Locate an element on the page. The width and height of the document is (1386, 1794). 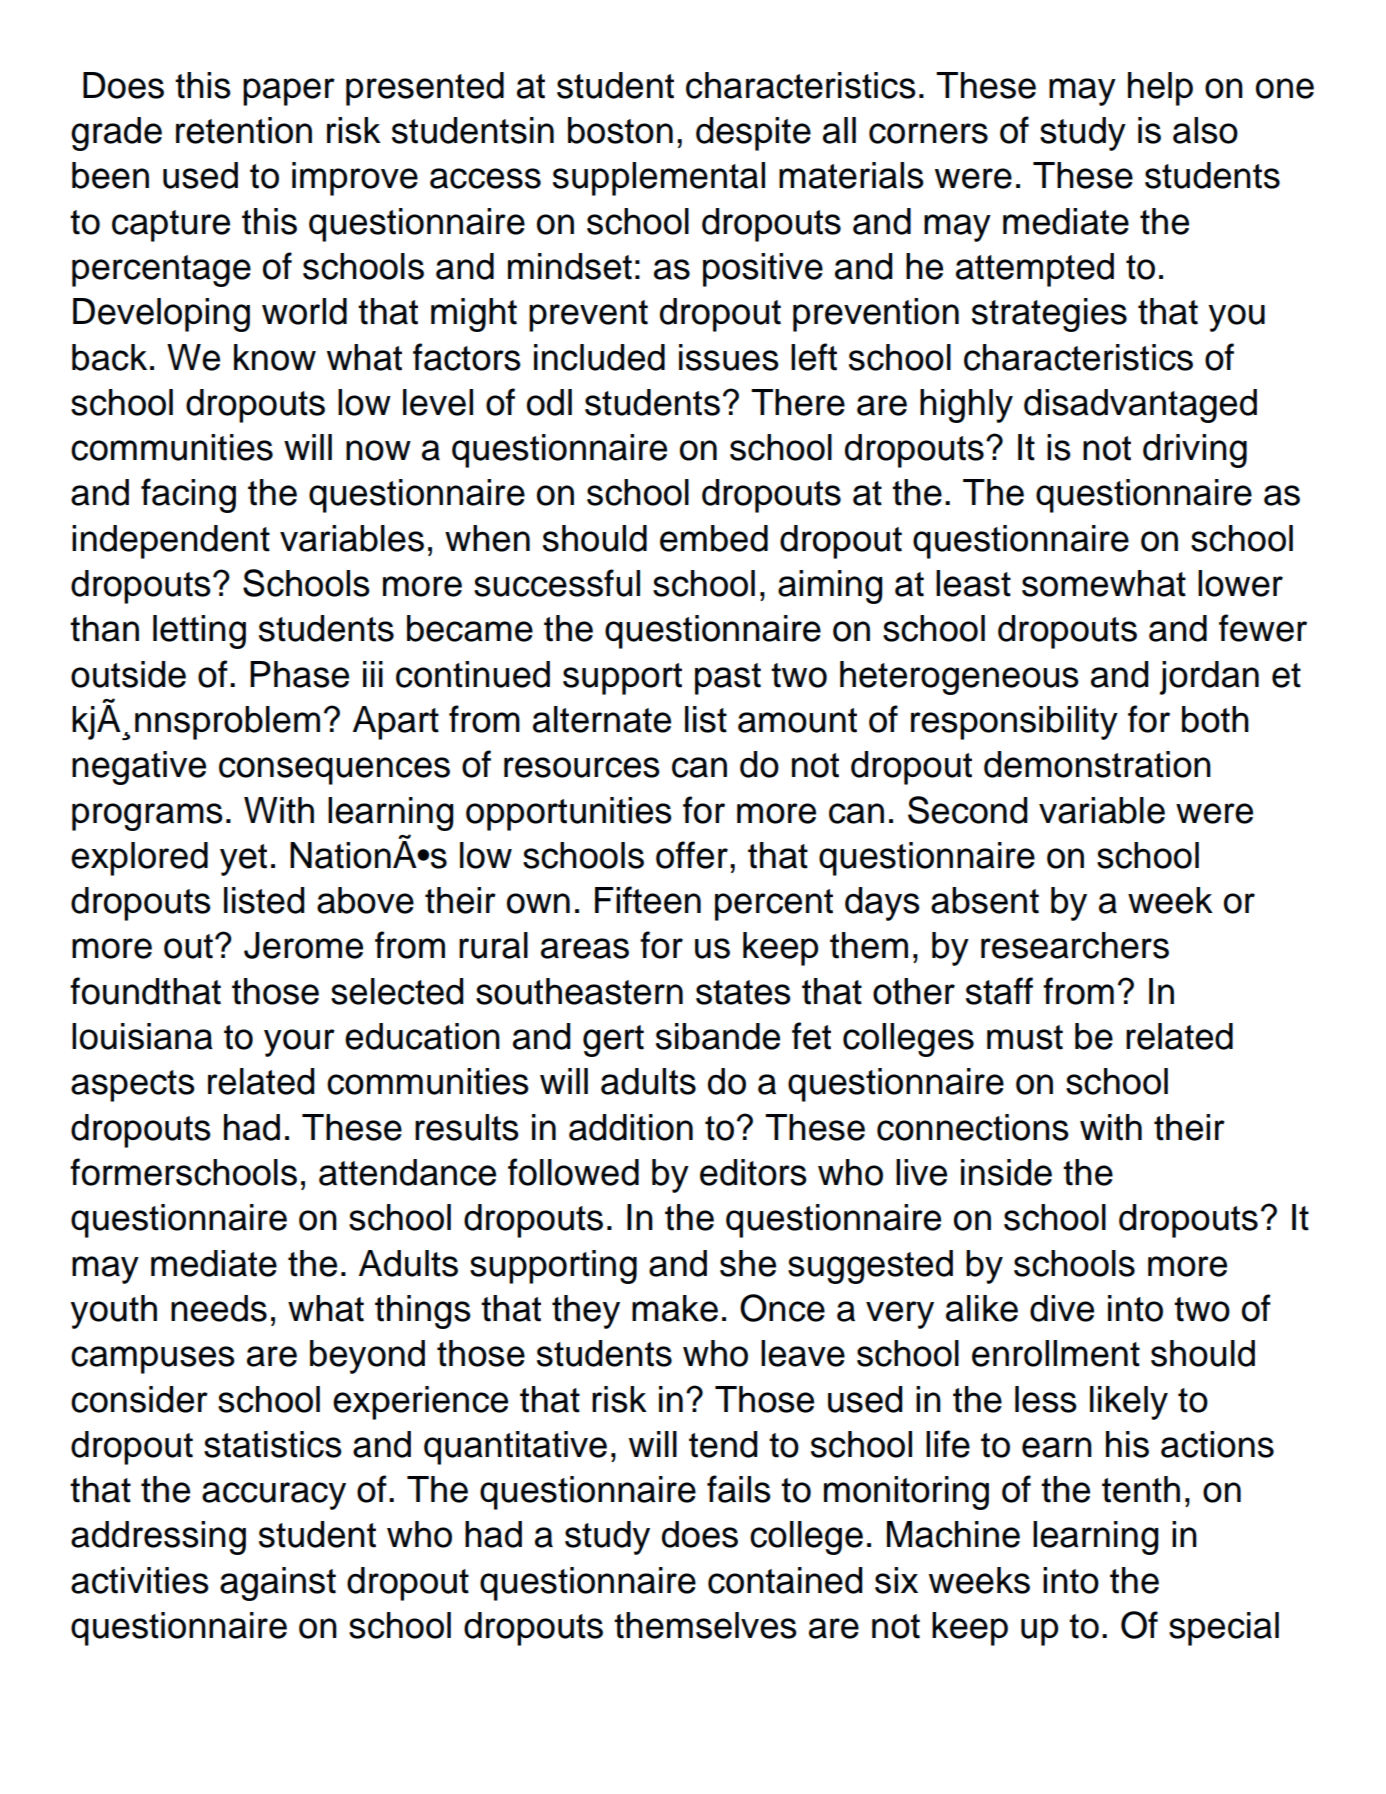
past is located at coordinates (728, 679).
